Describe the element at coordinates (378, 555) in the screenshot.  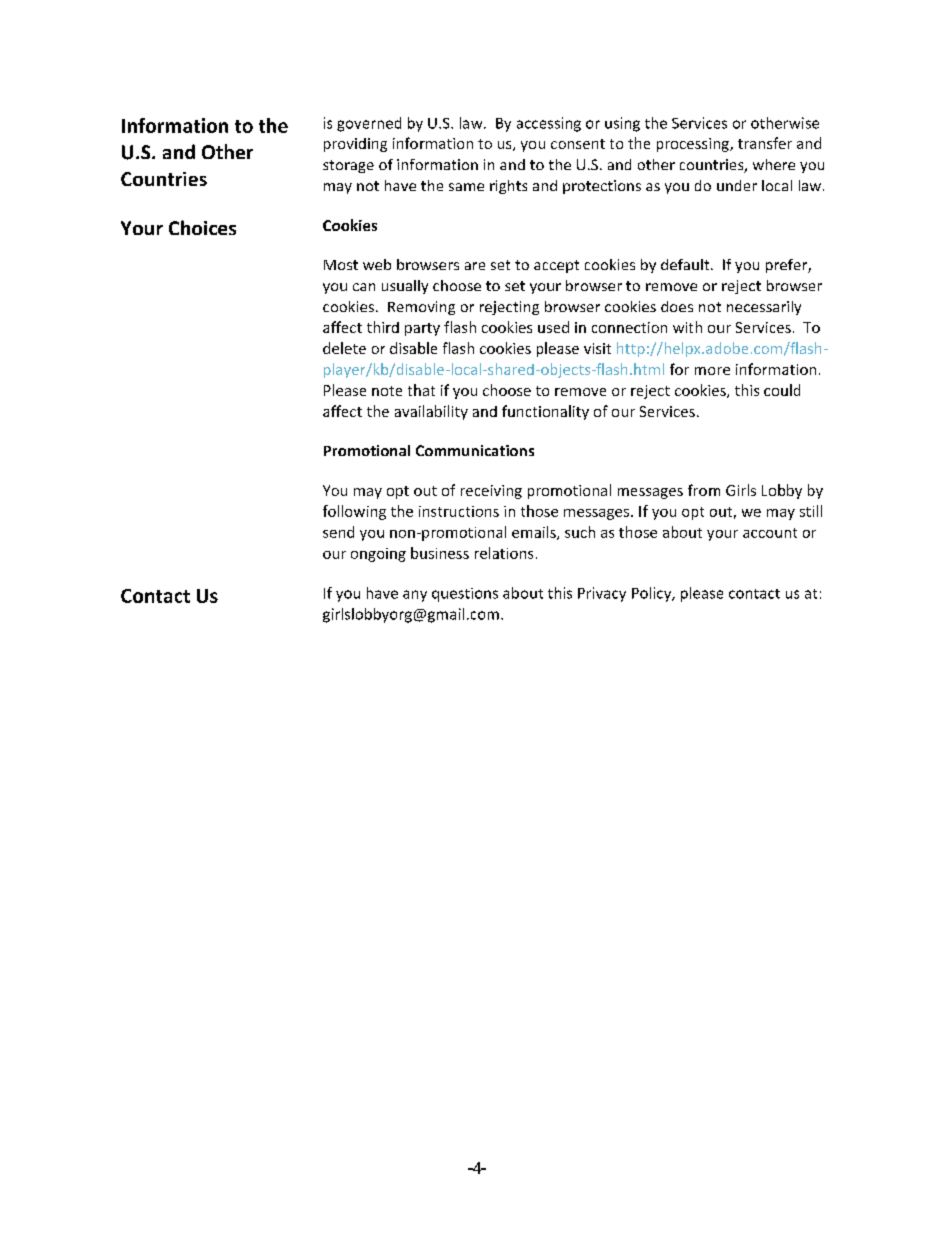
I see `ongoing` at that location.
